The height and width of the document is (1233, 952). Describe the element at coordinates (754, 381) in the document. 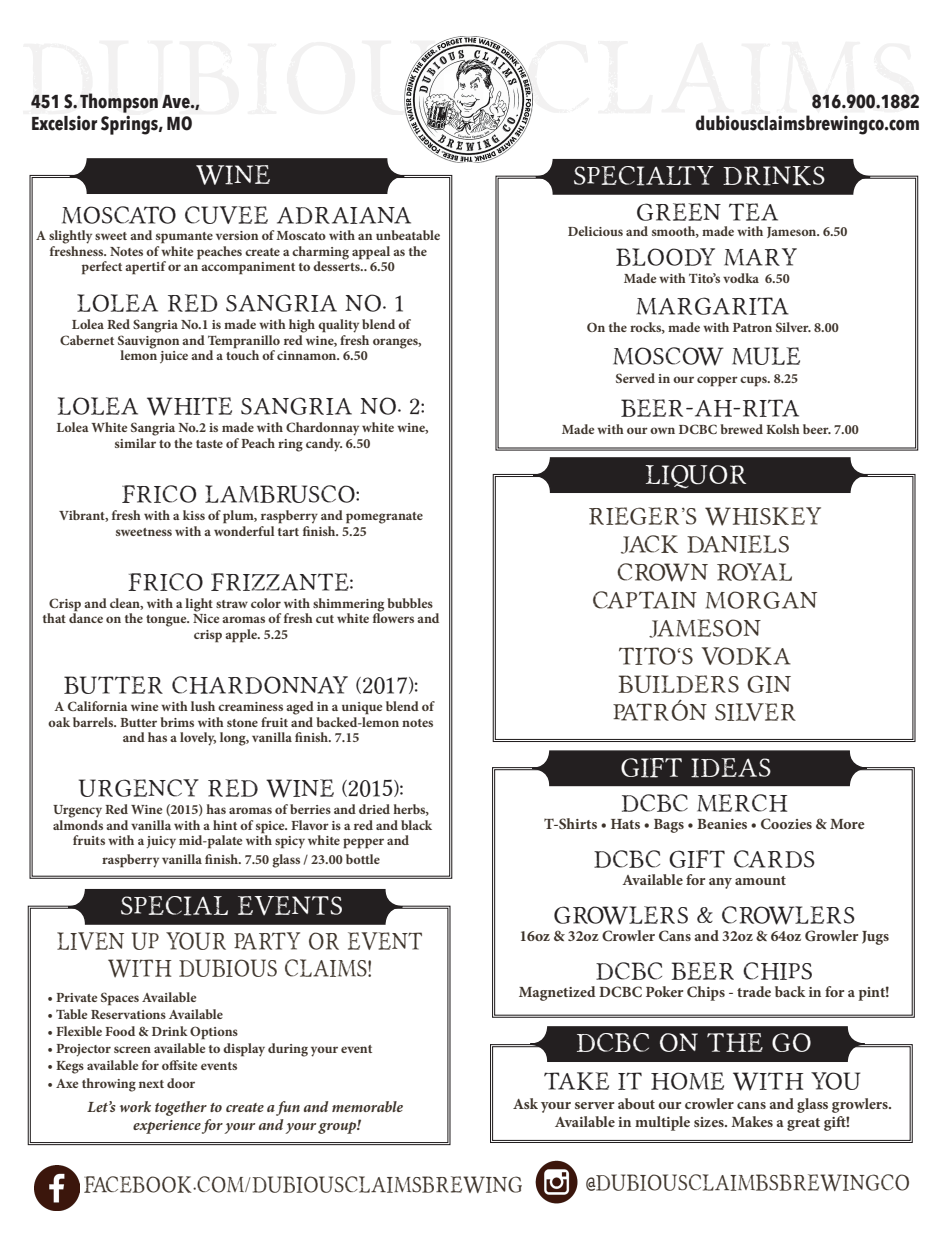

I see `cups` at that location.
